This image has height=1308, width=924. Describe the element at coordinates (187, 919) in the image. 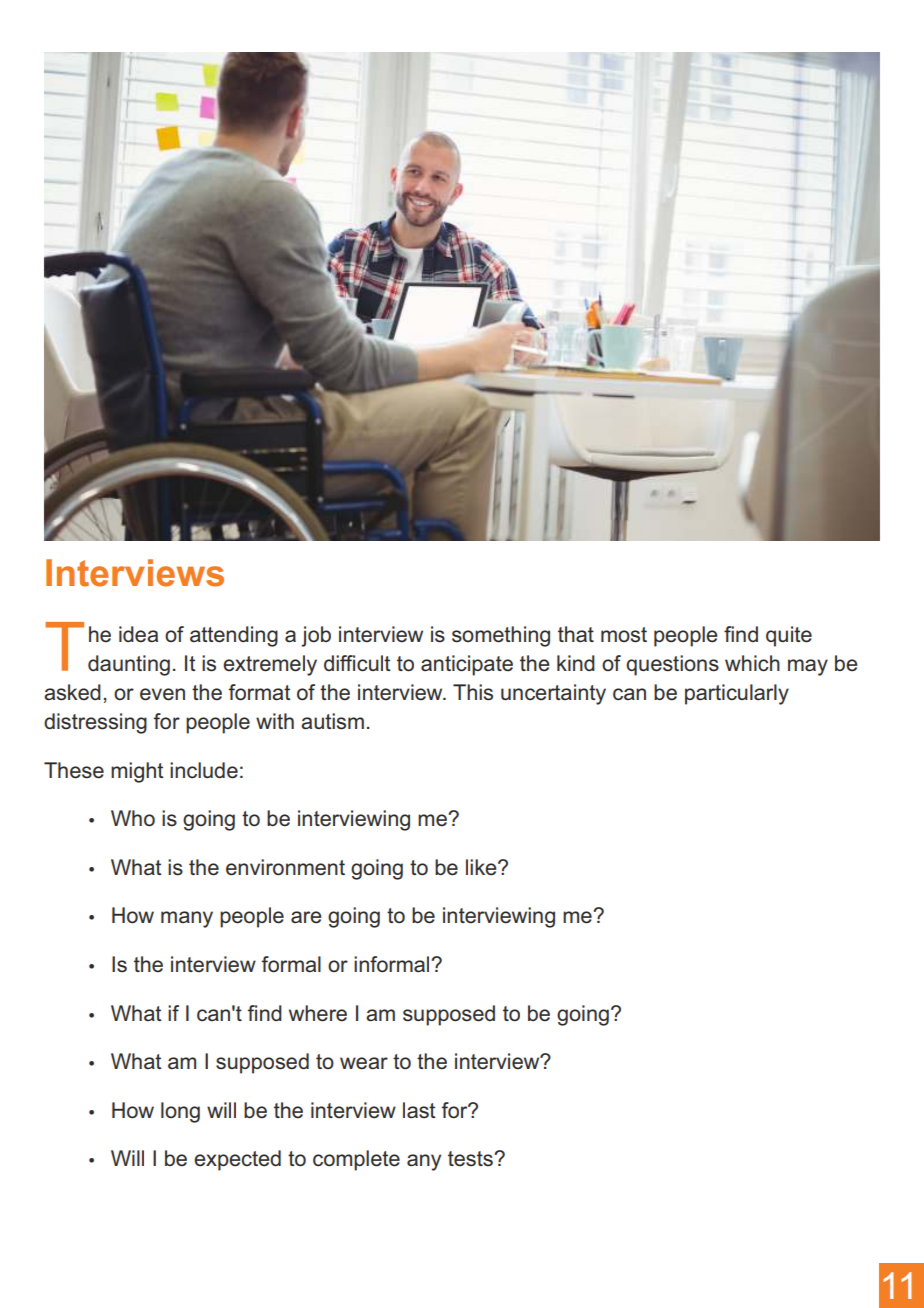

I see `many` at that location.
